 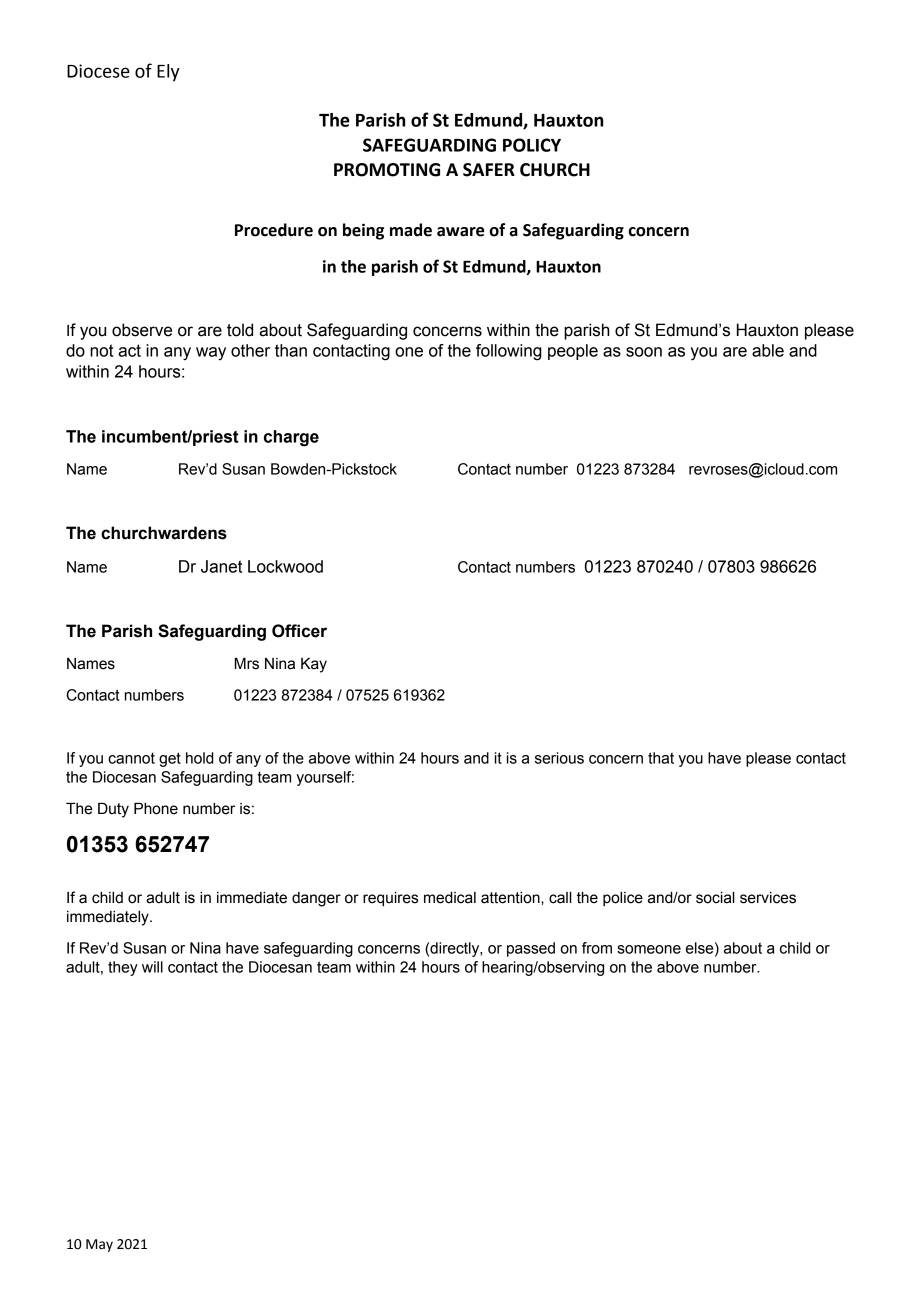 I want to click on POLICY, so click(x=532, y=145).
